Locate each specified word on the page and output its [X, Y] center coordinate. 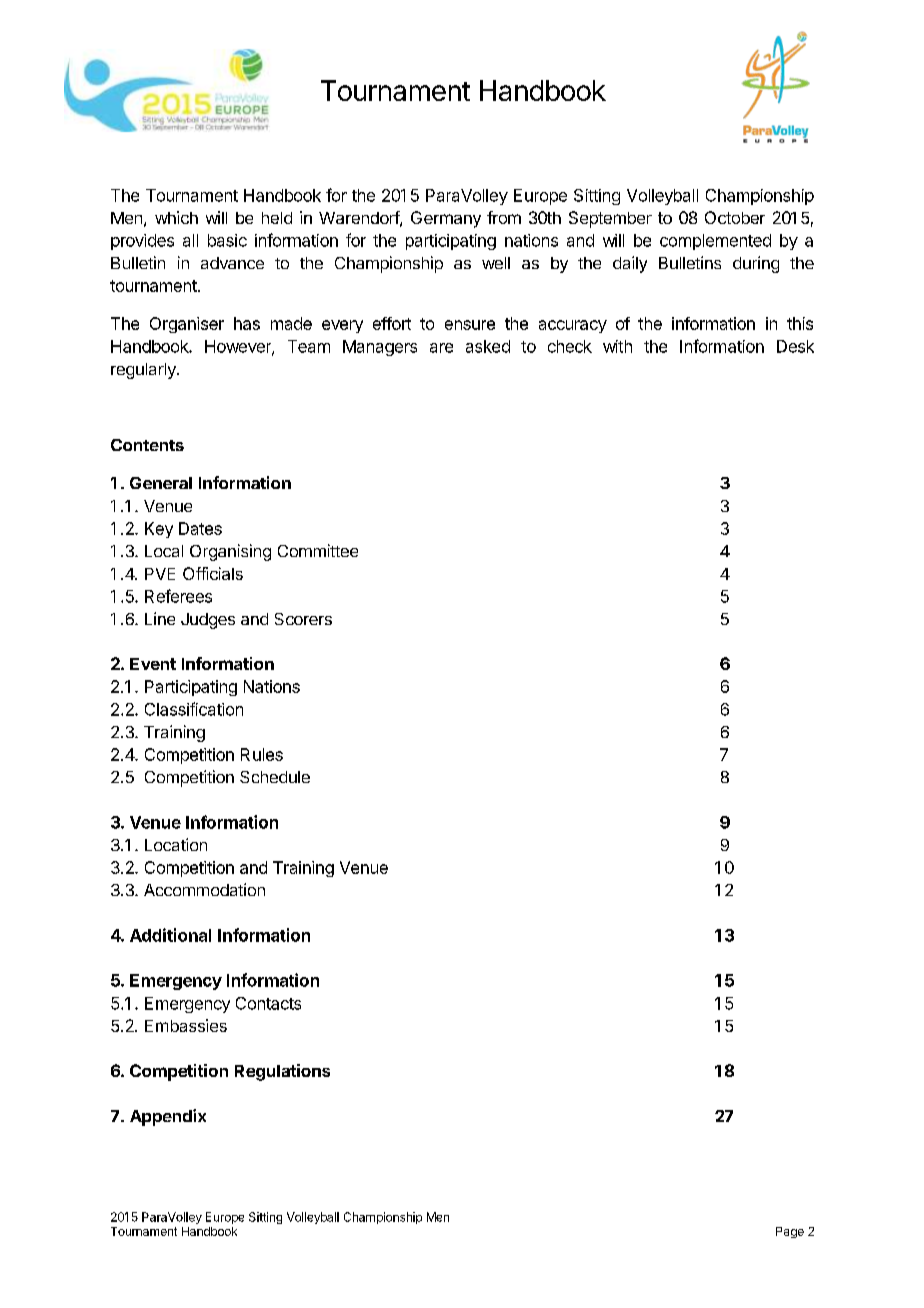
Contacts [268, 1003]
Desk [795, 346]
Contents [147, 445]
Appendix [168, 1117]
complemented [715, 242]
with [617, 346]
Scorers [303, 619]
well [496, 263]
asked [488, 346]
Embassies [186, 1025]
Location [176, 844]
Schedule [275, 777]
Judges [208, 621]
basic [227, 240]
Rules [262, 754]
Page [790, 1232]
